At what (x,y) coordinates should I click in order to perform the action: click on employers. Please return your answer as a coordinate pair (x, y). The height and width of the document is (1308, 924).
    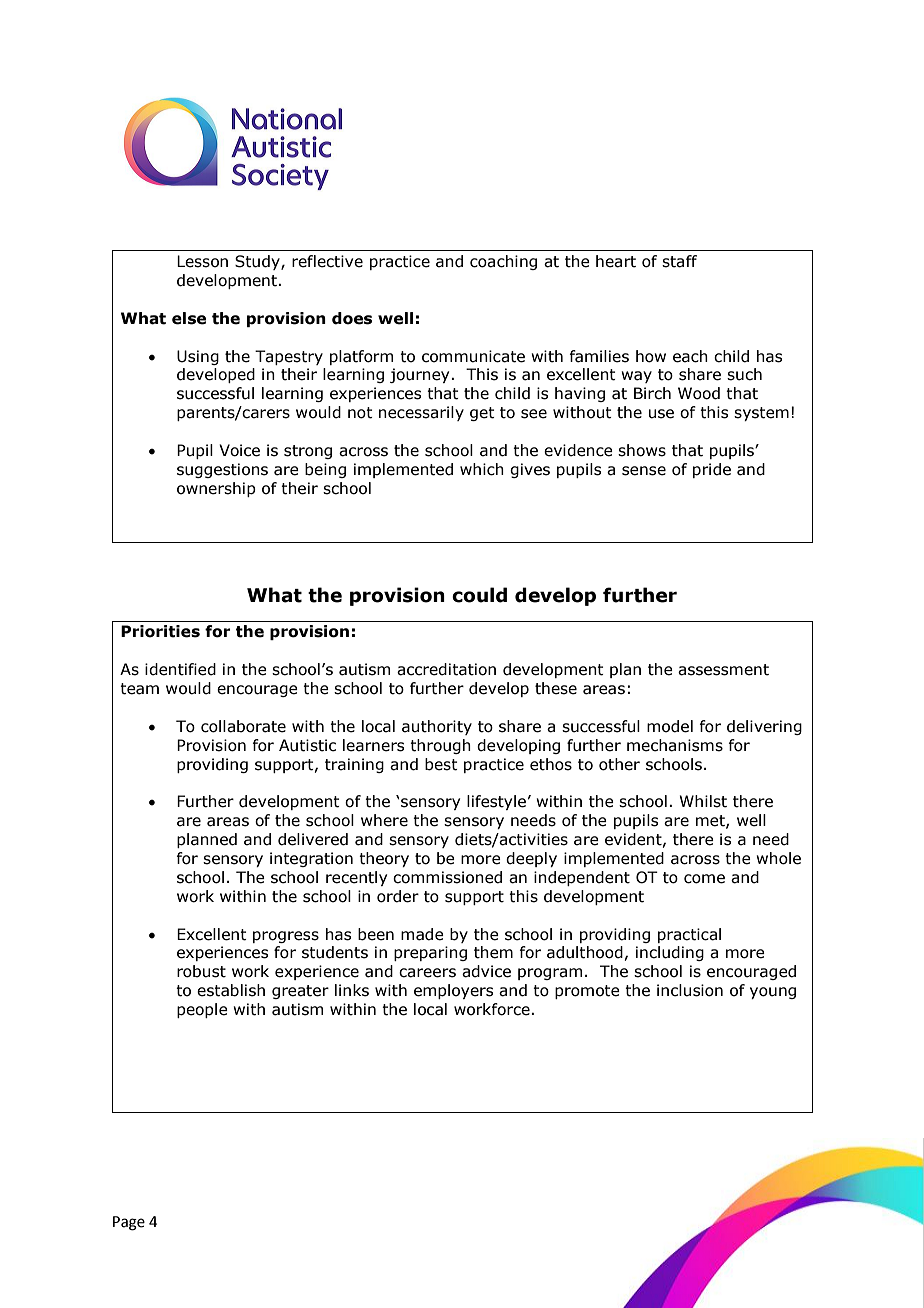
    Looking at the image, I should click on (453, 991).
